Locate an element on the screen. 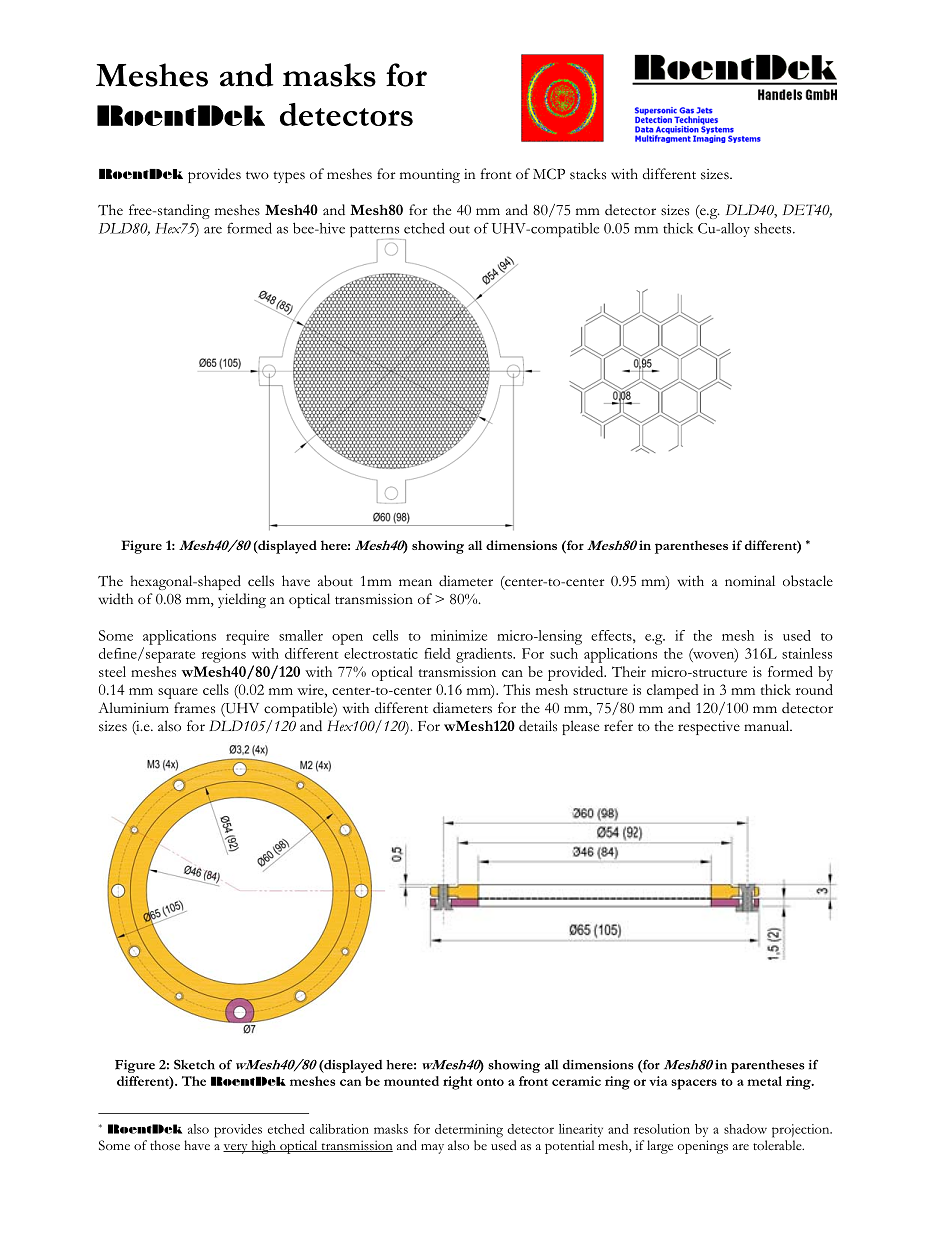 The width and height of the screenshot is (952, 1233). regions is located at coordinates (224, 655).
